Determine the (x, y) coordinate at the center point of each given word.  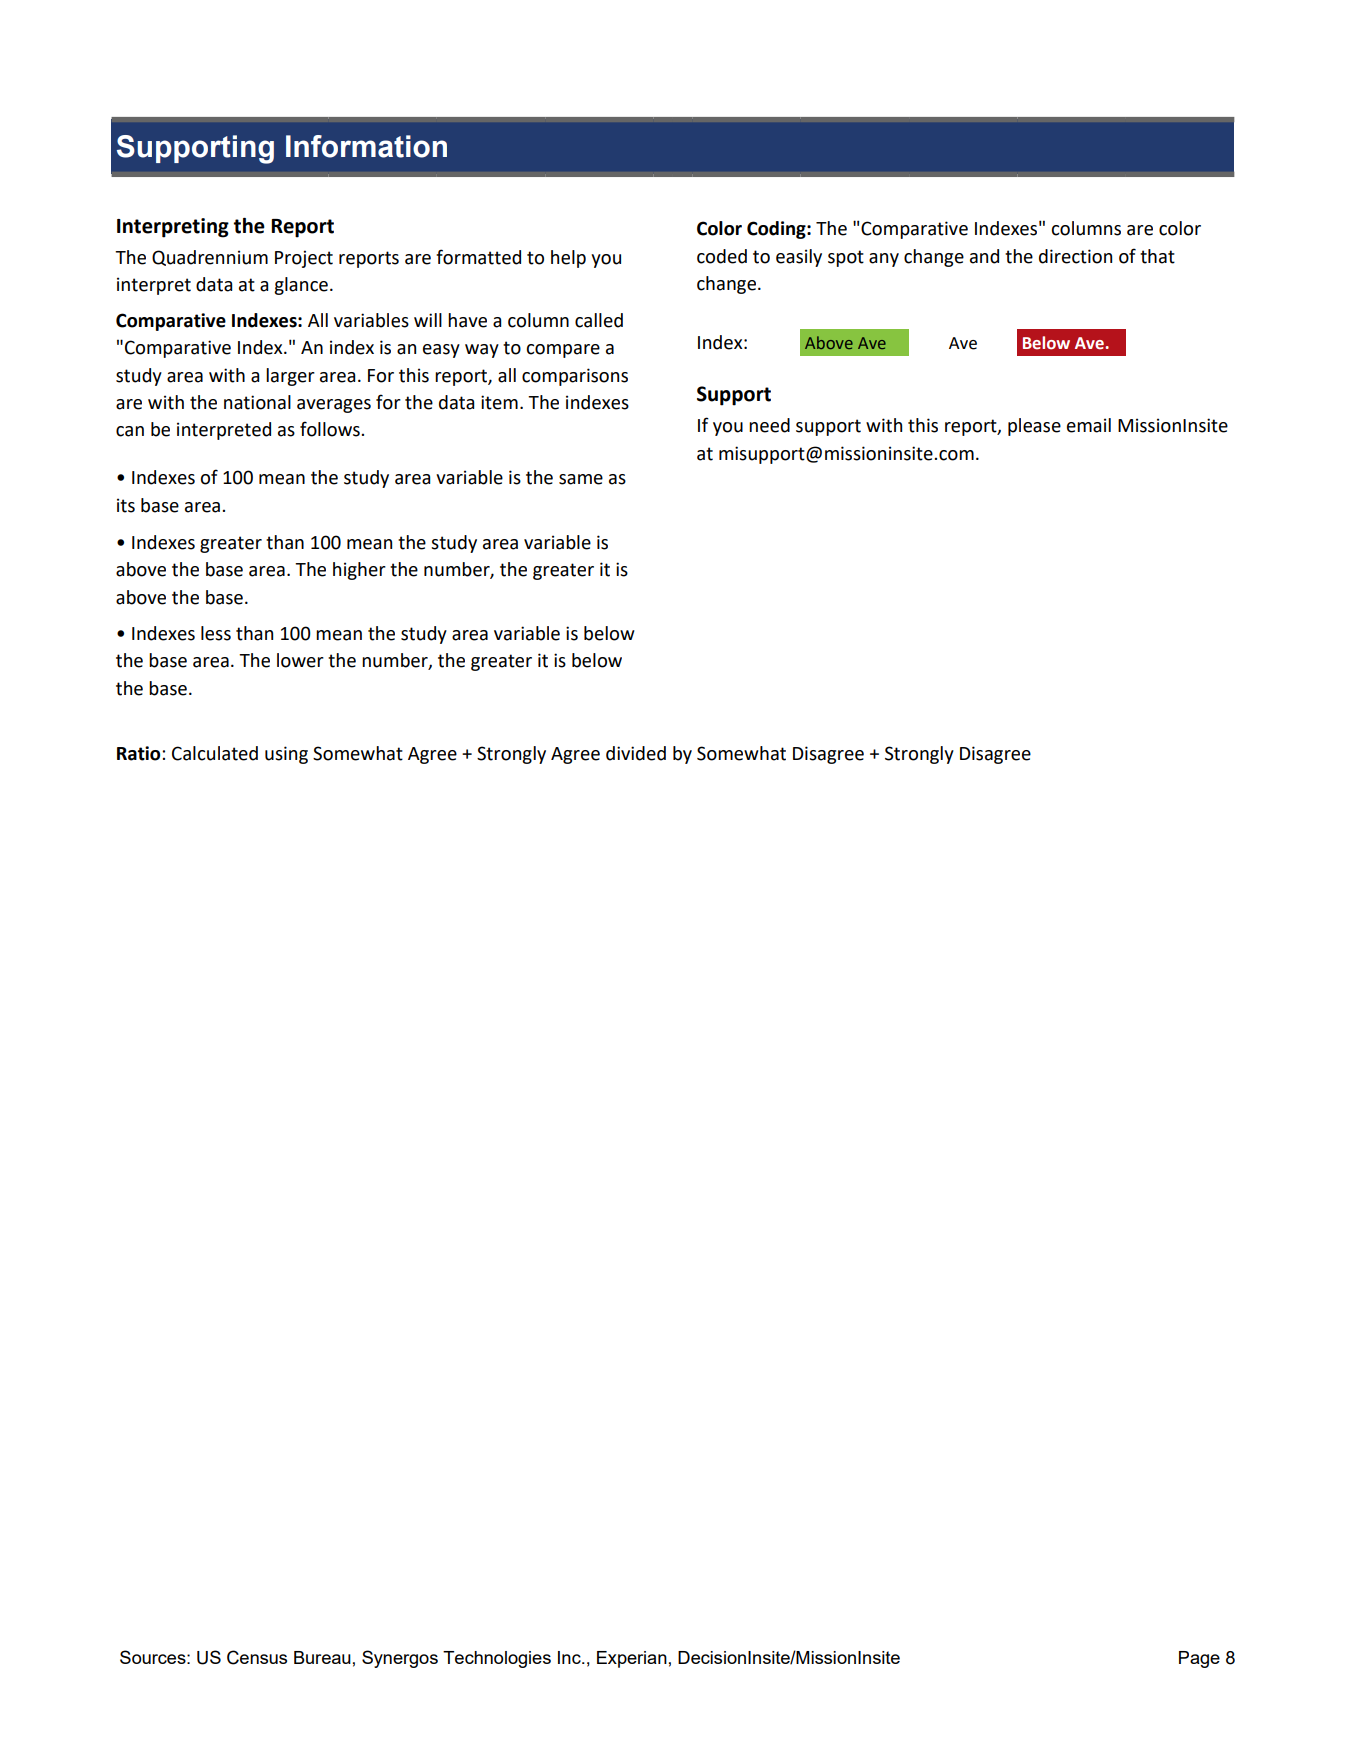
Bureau (322, 1657)
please (1034, 427)
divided (636, 753)
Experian (632, 1659)
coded (722, 256)
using (286, 755)
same (581, 479)
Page (1199, 1659)
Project (304, 259)
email (1089, 425)
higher (359, 571)
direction (1075, 256)
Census (257, 1657)
